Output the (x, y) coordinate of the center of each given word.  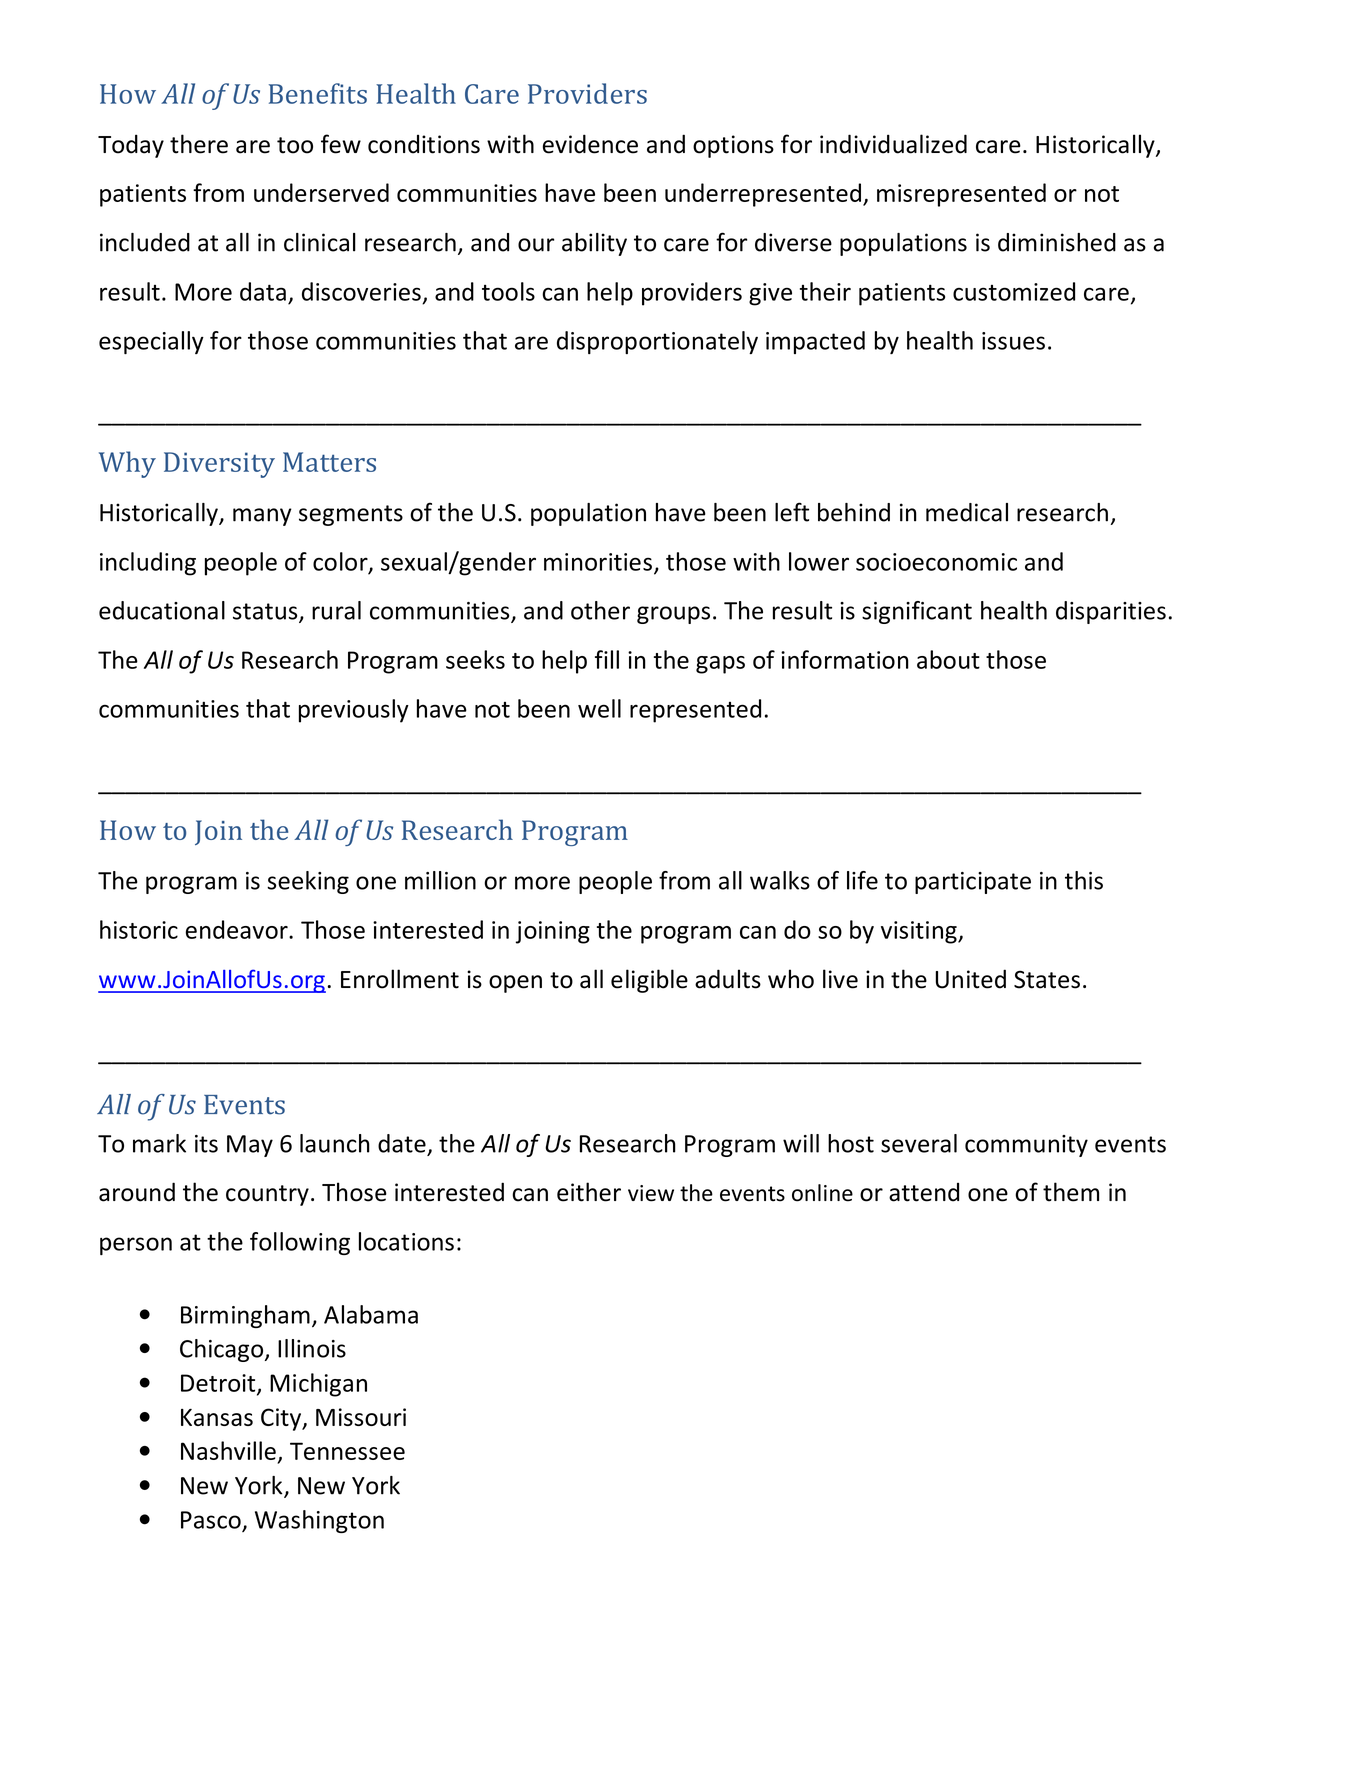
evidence (590, 144)
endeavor (238, 929)
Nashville (228, 1450)
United (970, 979)
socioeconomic (936, 562)
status (266, 612)
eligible (649, 981)
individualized (893, 144)
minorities (598, 562)
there (199, 144)
